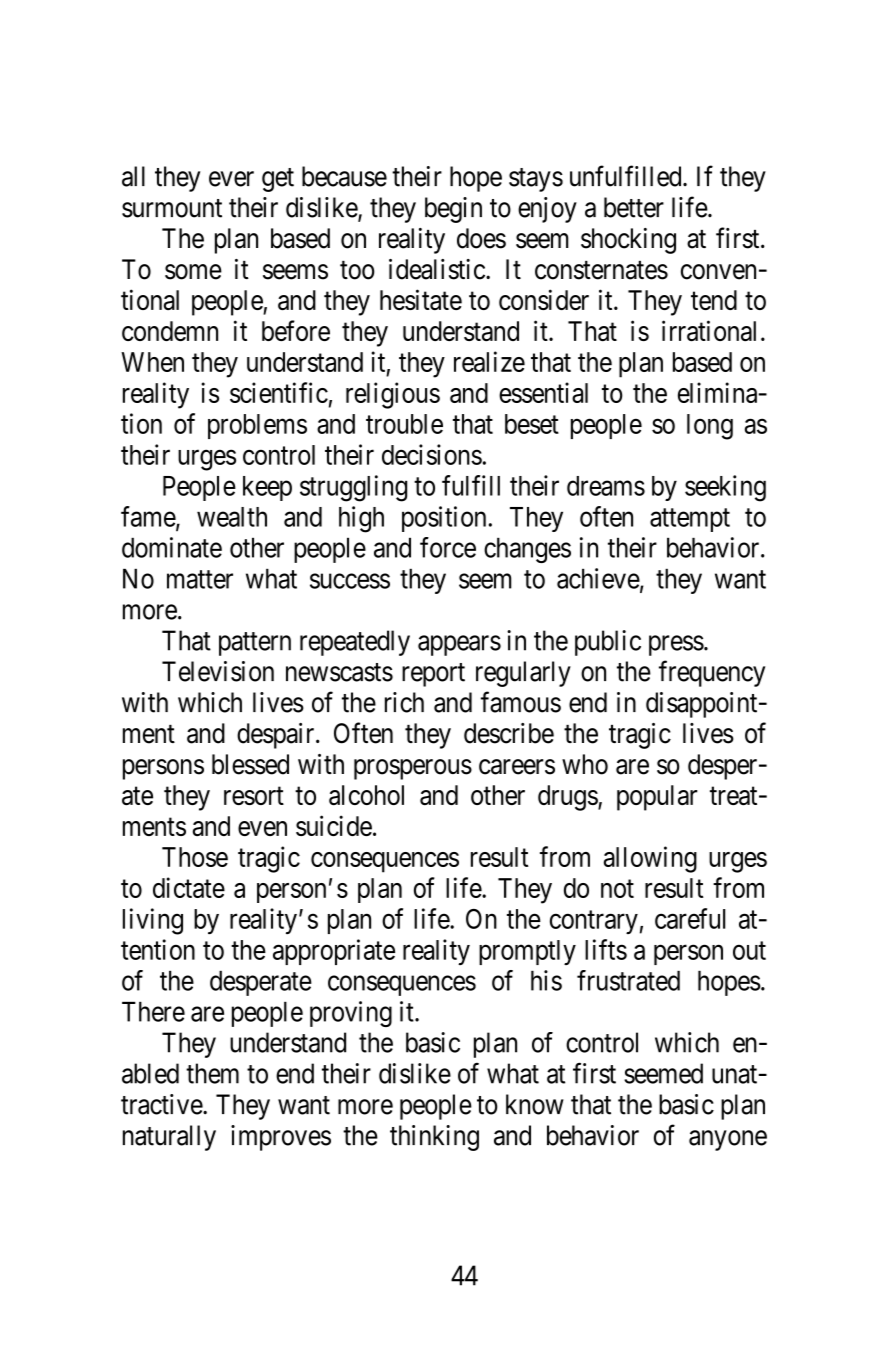  Describe the element at coordinates (453, 210) in the document. I see `begin` at that location.
